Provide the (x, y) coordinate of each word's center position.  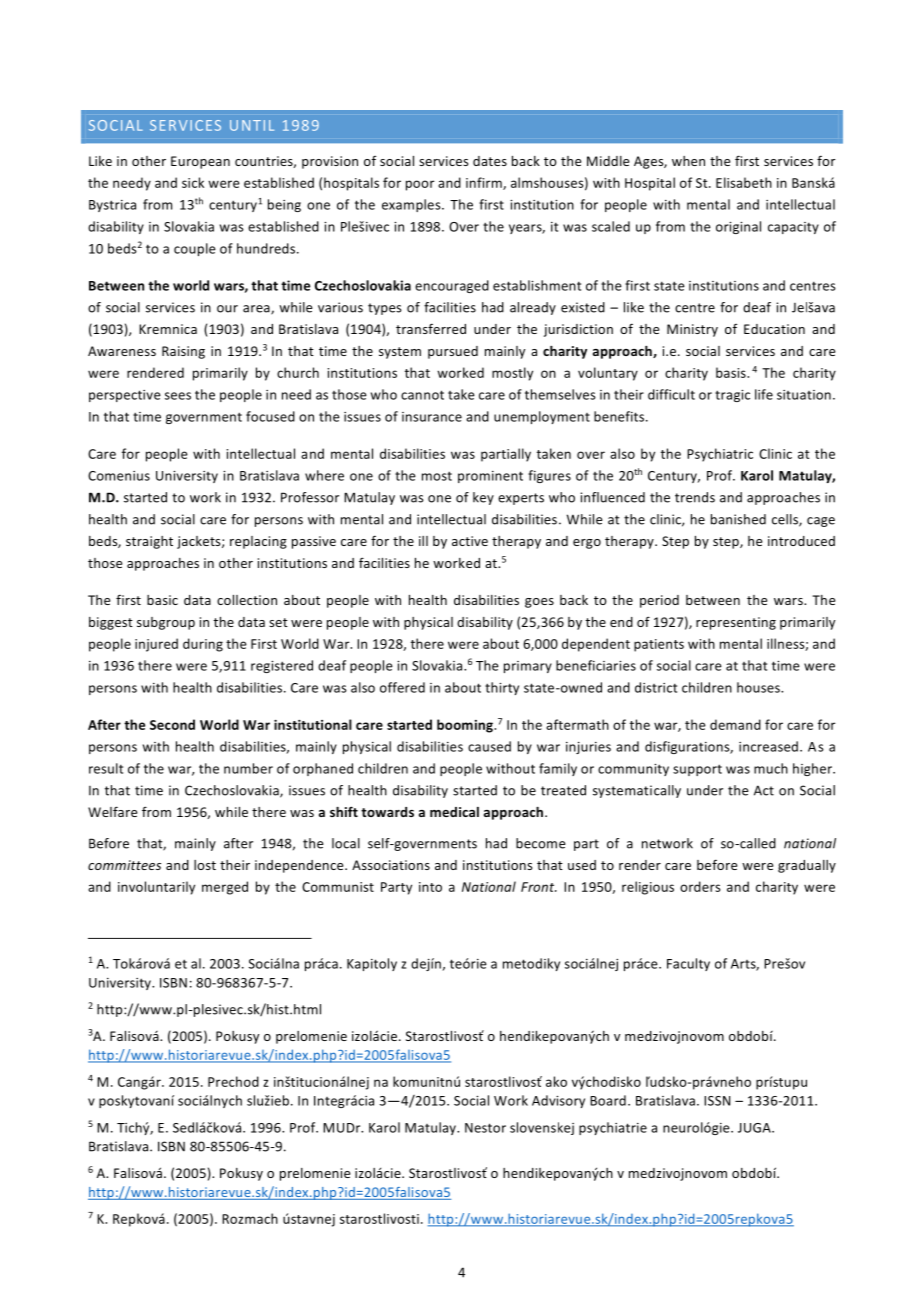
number (248, 768)
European (200, 162)
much (771, 768)
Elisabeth (744, 182)
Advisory (558, 1101)
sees (178, 396)
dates (490, 161)
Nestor (485, 1128)
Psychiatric (720, 455)
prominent (490, 477)
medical (454, 812)
